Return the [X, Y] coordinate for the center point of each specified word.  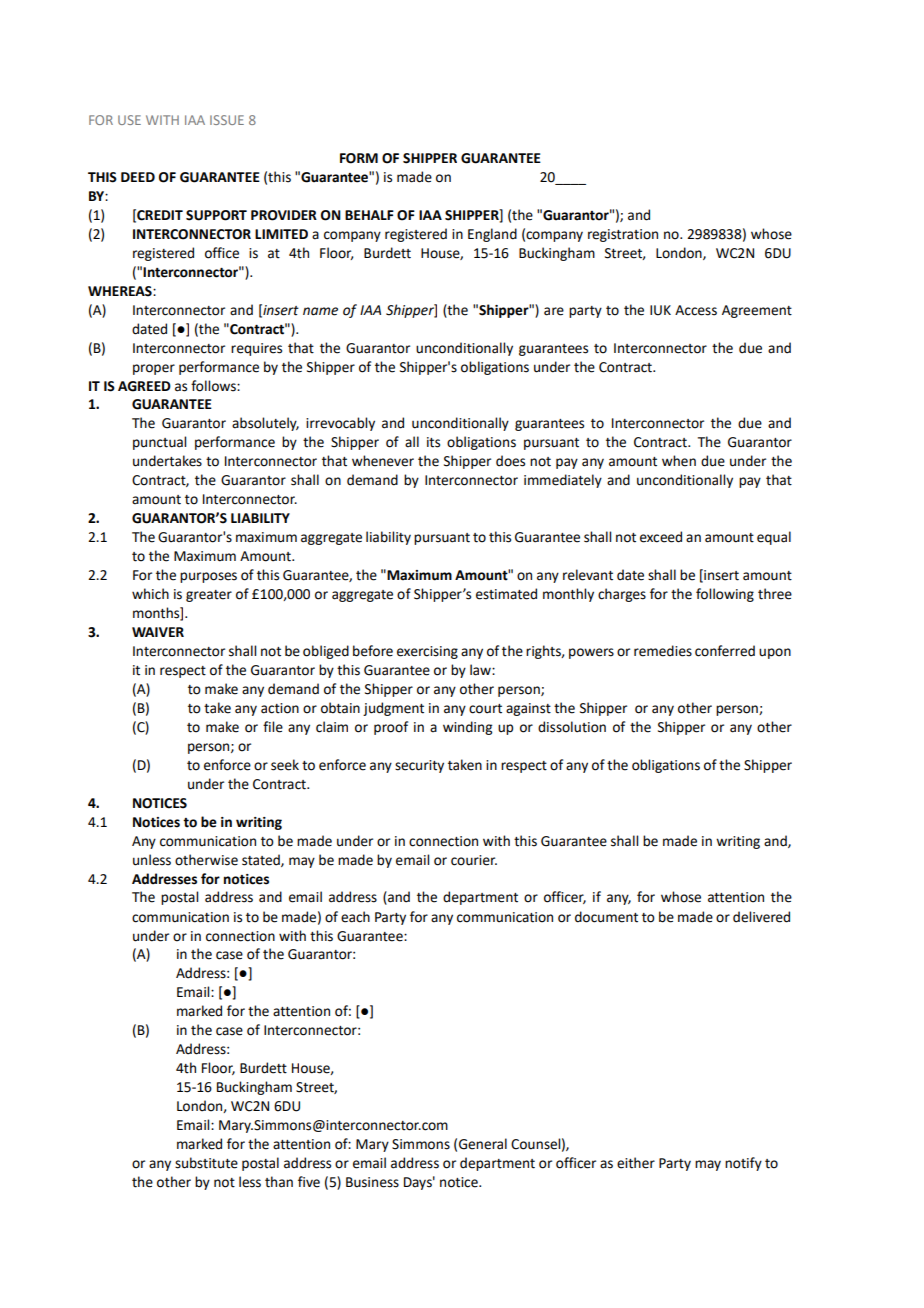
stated [262, 860]
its [433, 442]
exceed [661, 537]
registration [623, 235]
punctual [159, 443]
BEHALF [369, 215]
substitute [206, 1163]
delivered [761, 917]
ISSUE [227, 120]
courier [474, 860]
